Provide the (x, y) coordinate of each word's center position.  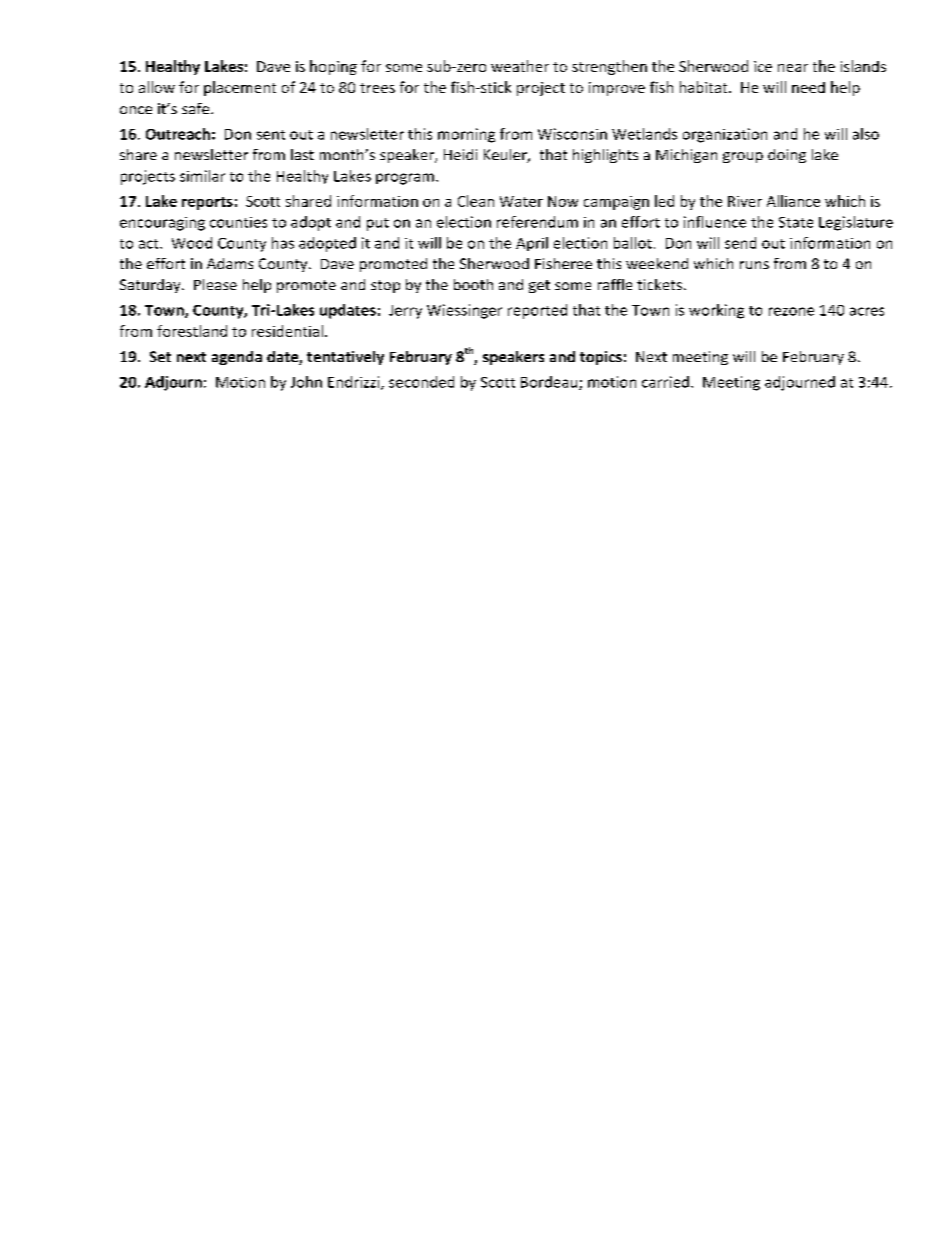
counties (238, 222)
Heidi (460, 154)
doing (787, 156)
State (796, 222)
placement (240, 88)
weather (520, 66)
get (539, 286)
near (793, 68)
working (716, 311)
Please (215, 284)
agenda (237, 358)
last (302, 154)
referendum (537, 222)
